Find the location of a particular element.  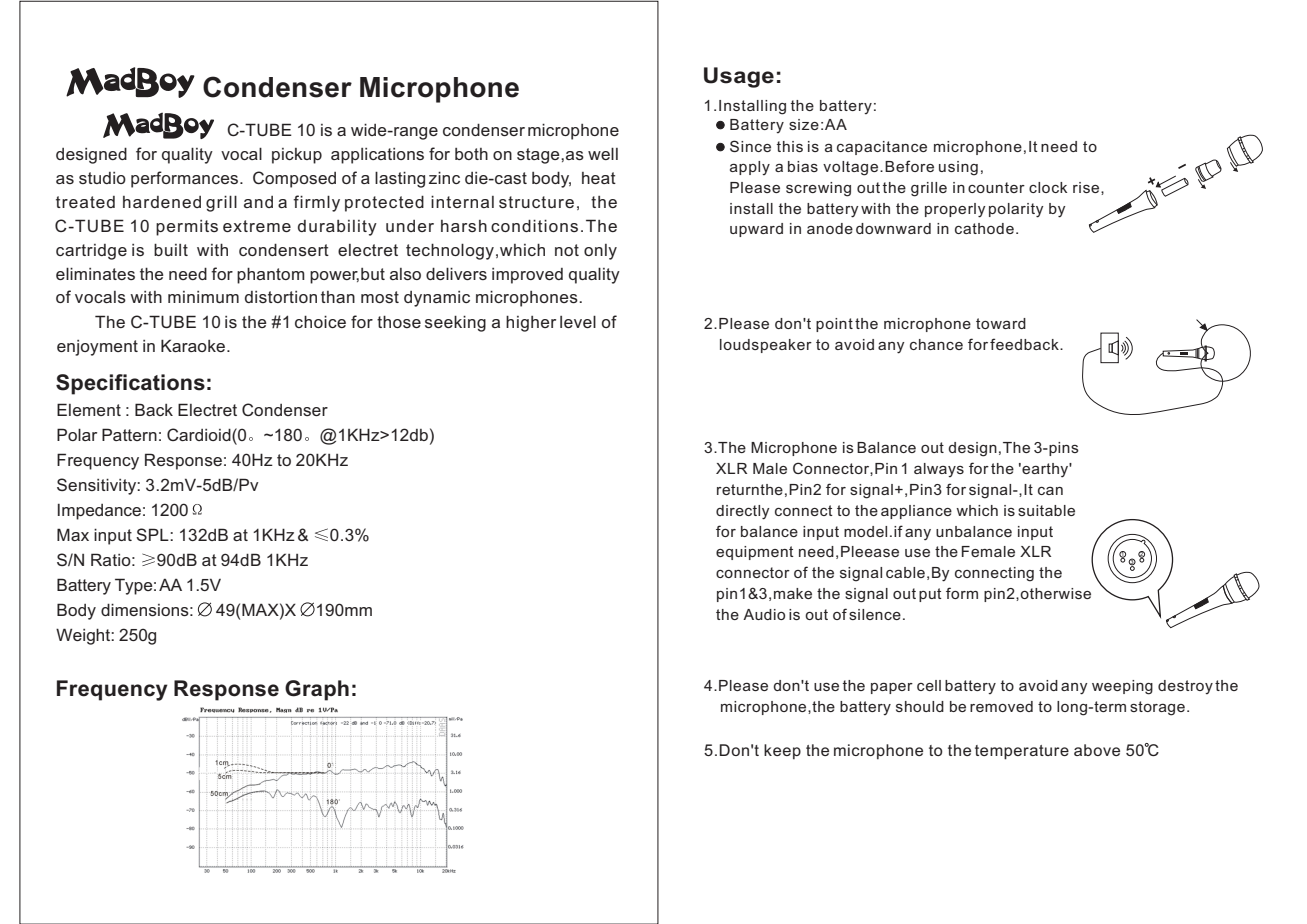

Usage is located at coordinates (739, 77).
